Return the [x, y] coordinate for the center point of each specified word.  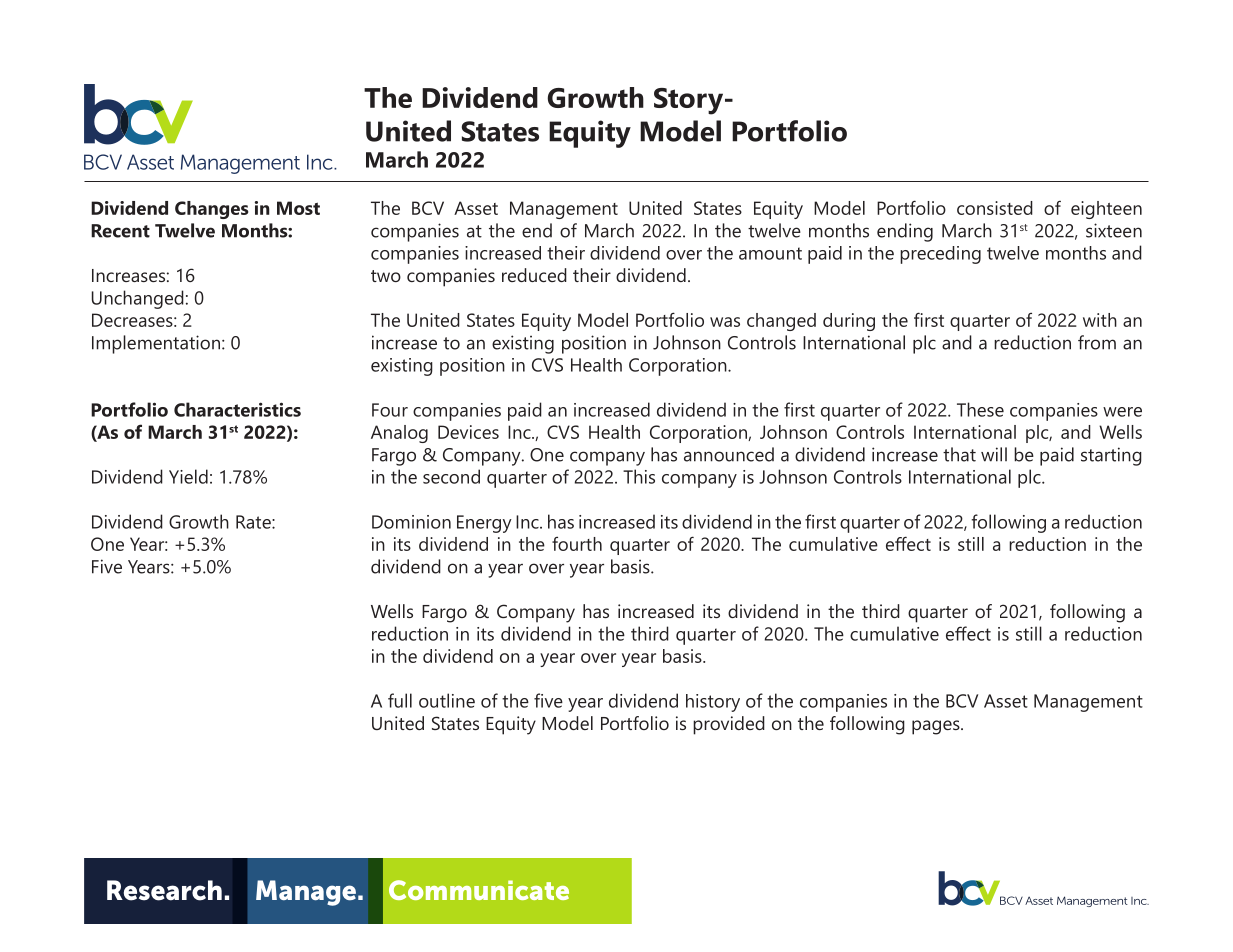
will [994, 454]
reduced [534, 275]
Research [164, 890]
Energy [484, 524]
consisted [995, 208]
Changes [211, 210]
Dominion [411, 522]
